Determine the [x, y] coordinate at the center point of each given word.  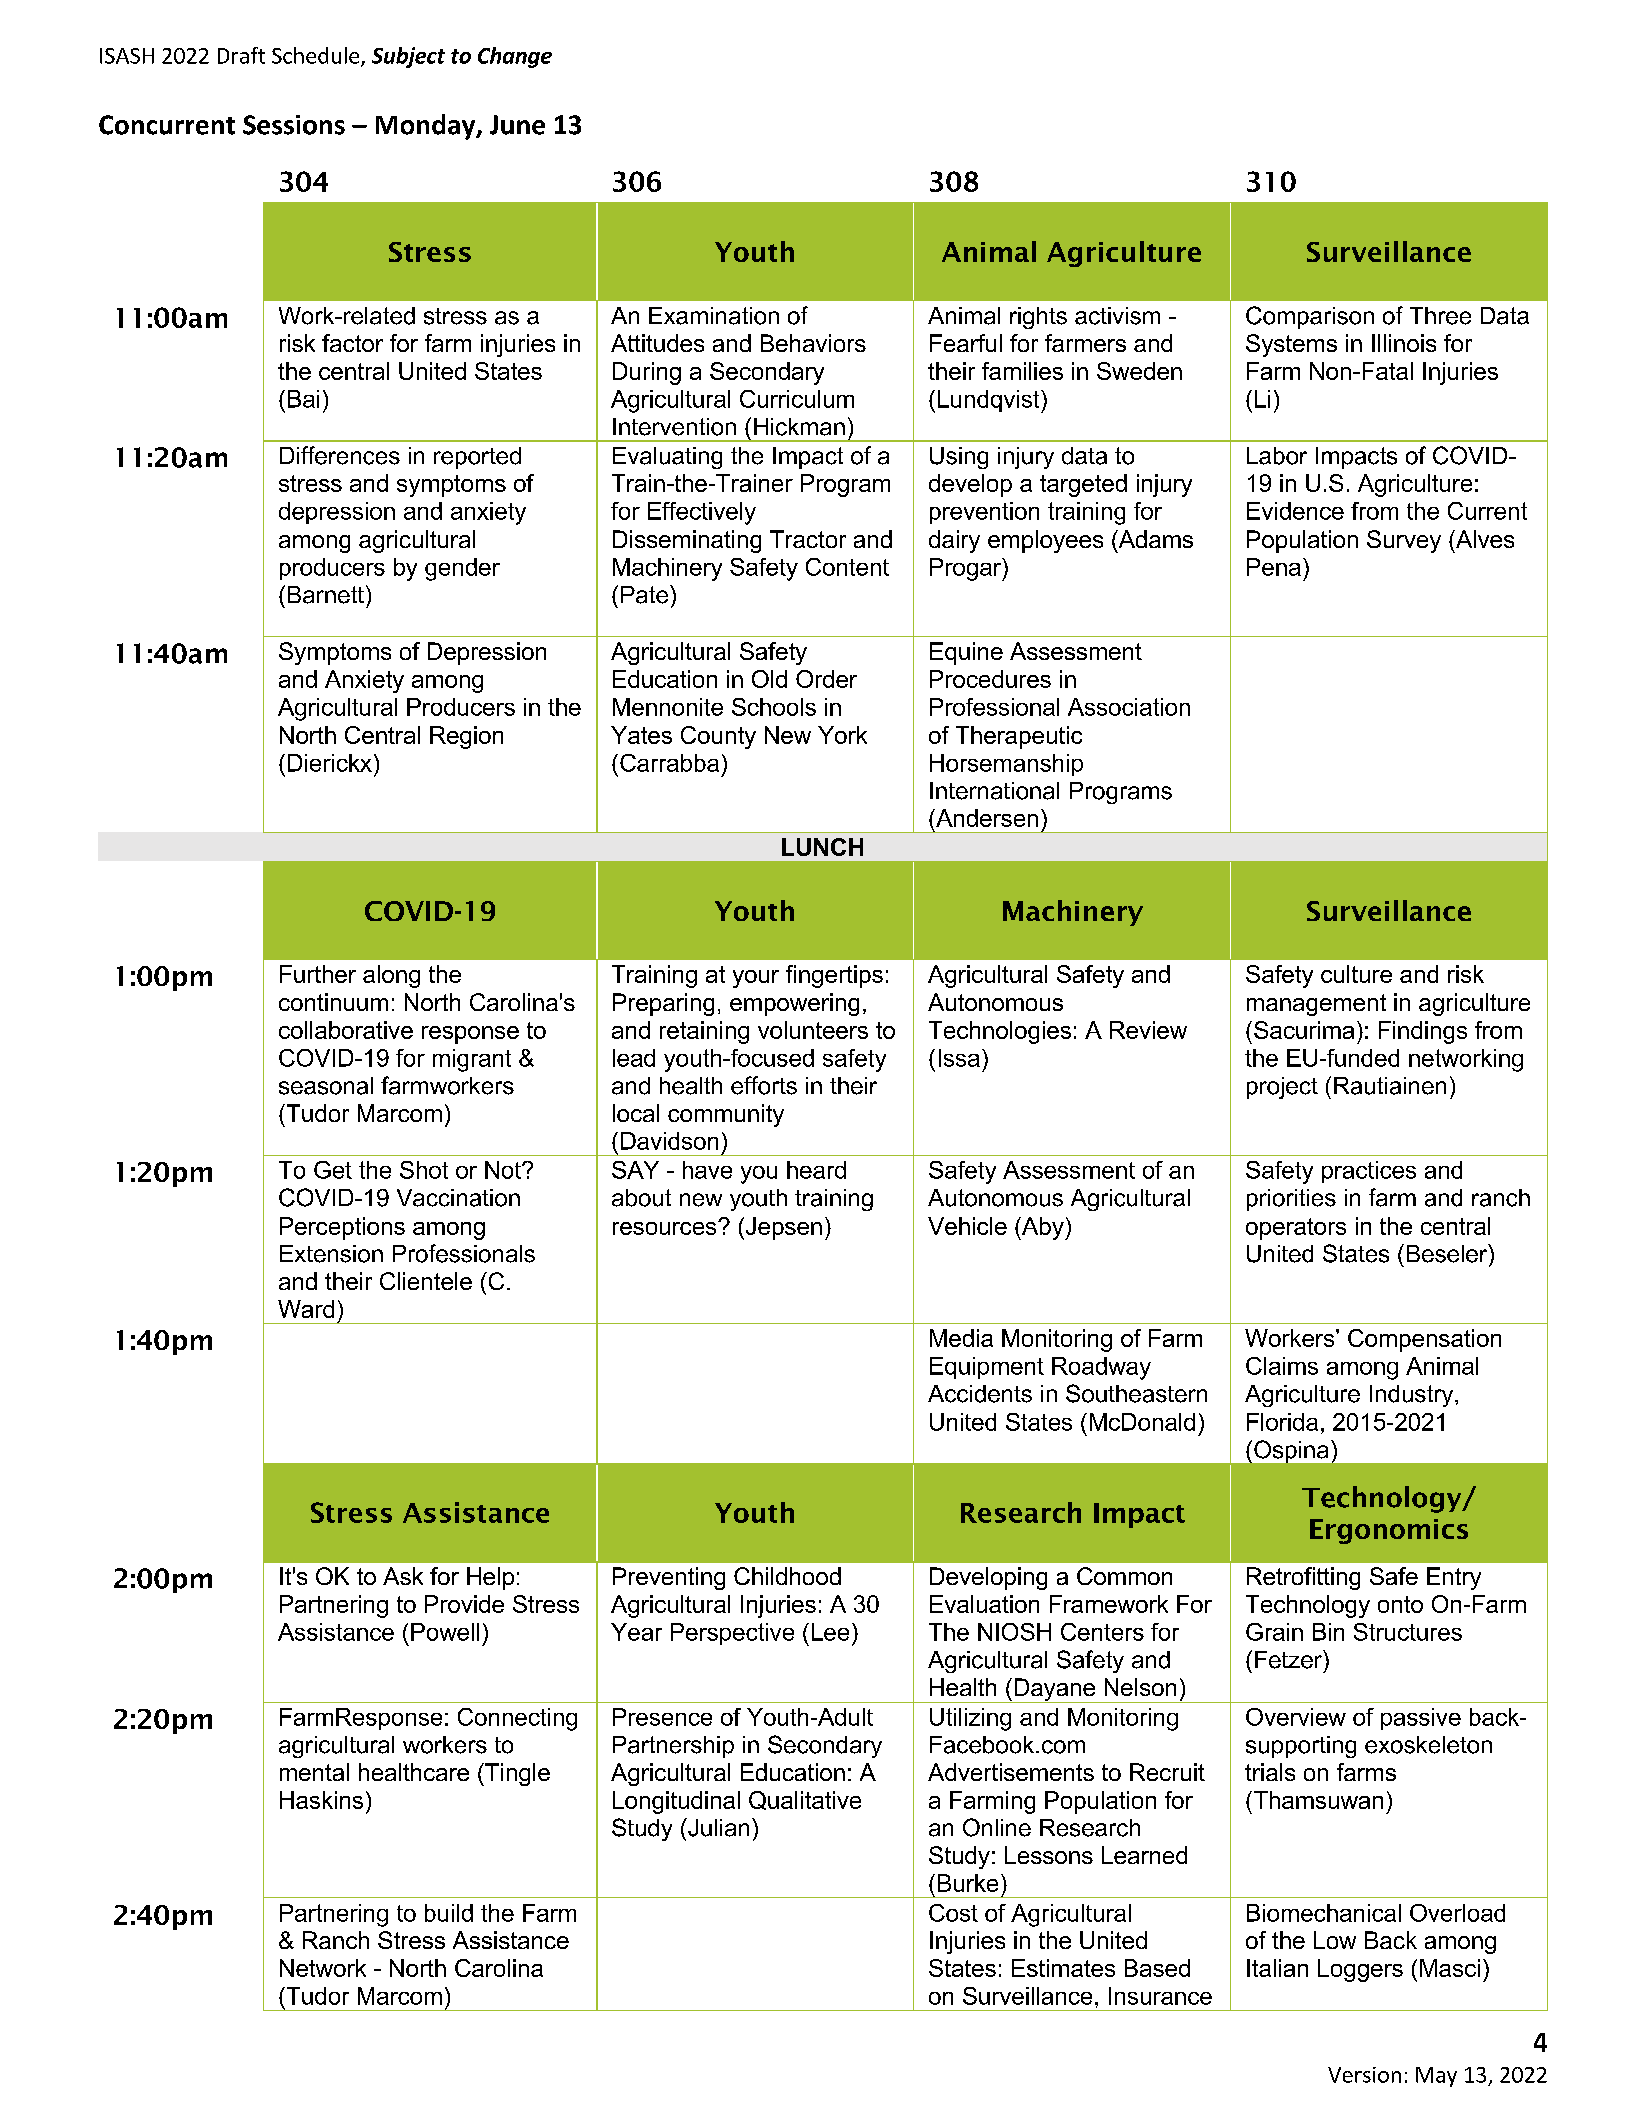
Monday [427, 127]
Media [961, 1338]
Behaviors [813, 343]
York [842, 735]
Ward [306, 1309]
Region [466, 737]
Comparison [1310, 317]
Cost [953, 1913]
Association [1129, 707]
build [449, 1913]
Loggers [1360, 1970]
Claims [1282, 1366]
